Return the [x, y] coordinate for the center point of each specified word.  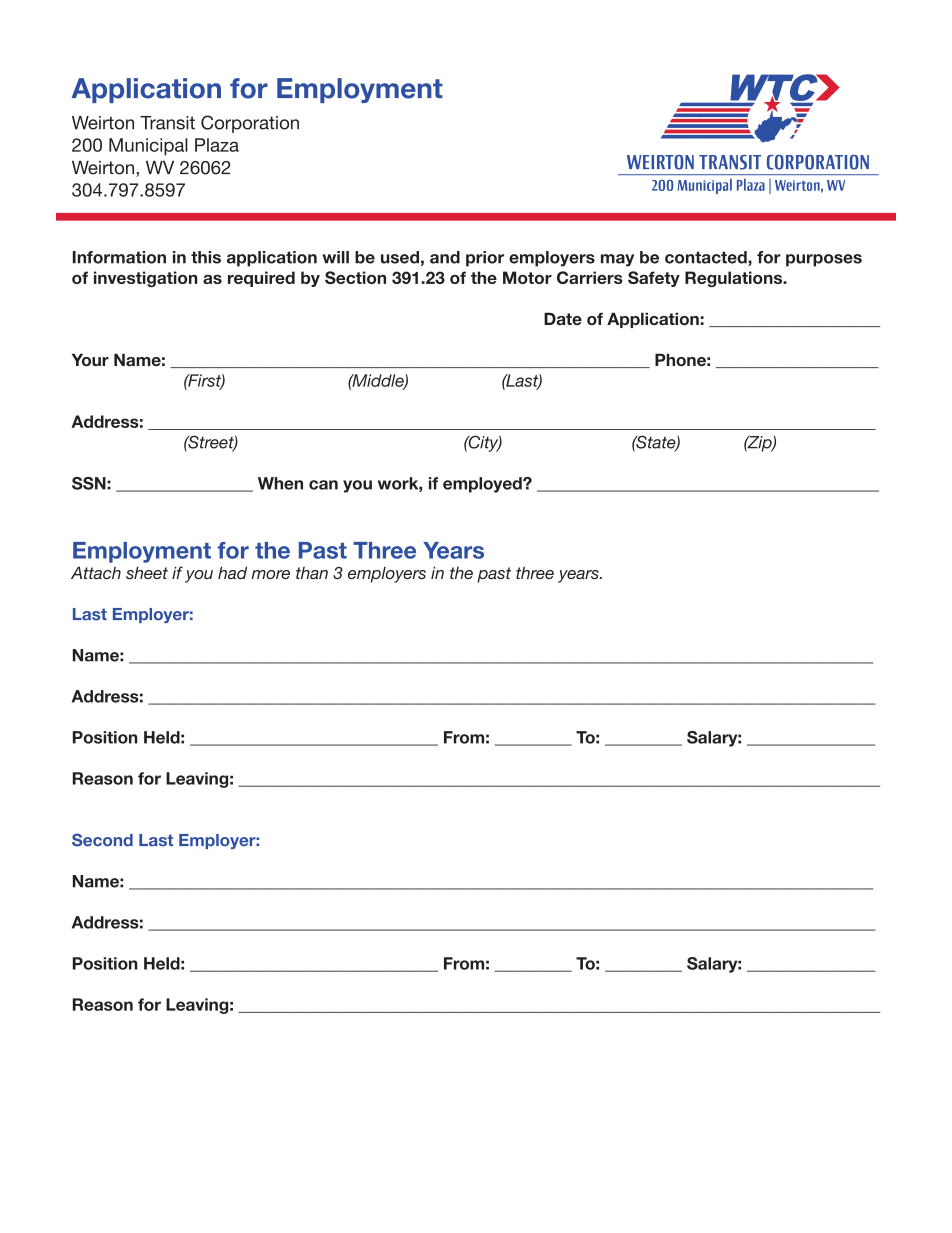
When [280, 483]
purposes [824, 260]
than [312, 573]
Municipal [148, 147]
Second [102, 840]
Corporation [250, 124]
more [271, 574]
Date [563, 318]
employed [483, 485]
